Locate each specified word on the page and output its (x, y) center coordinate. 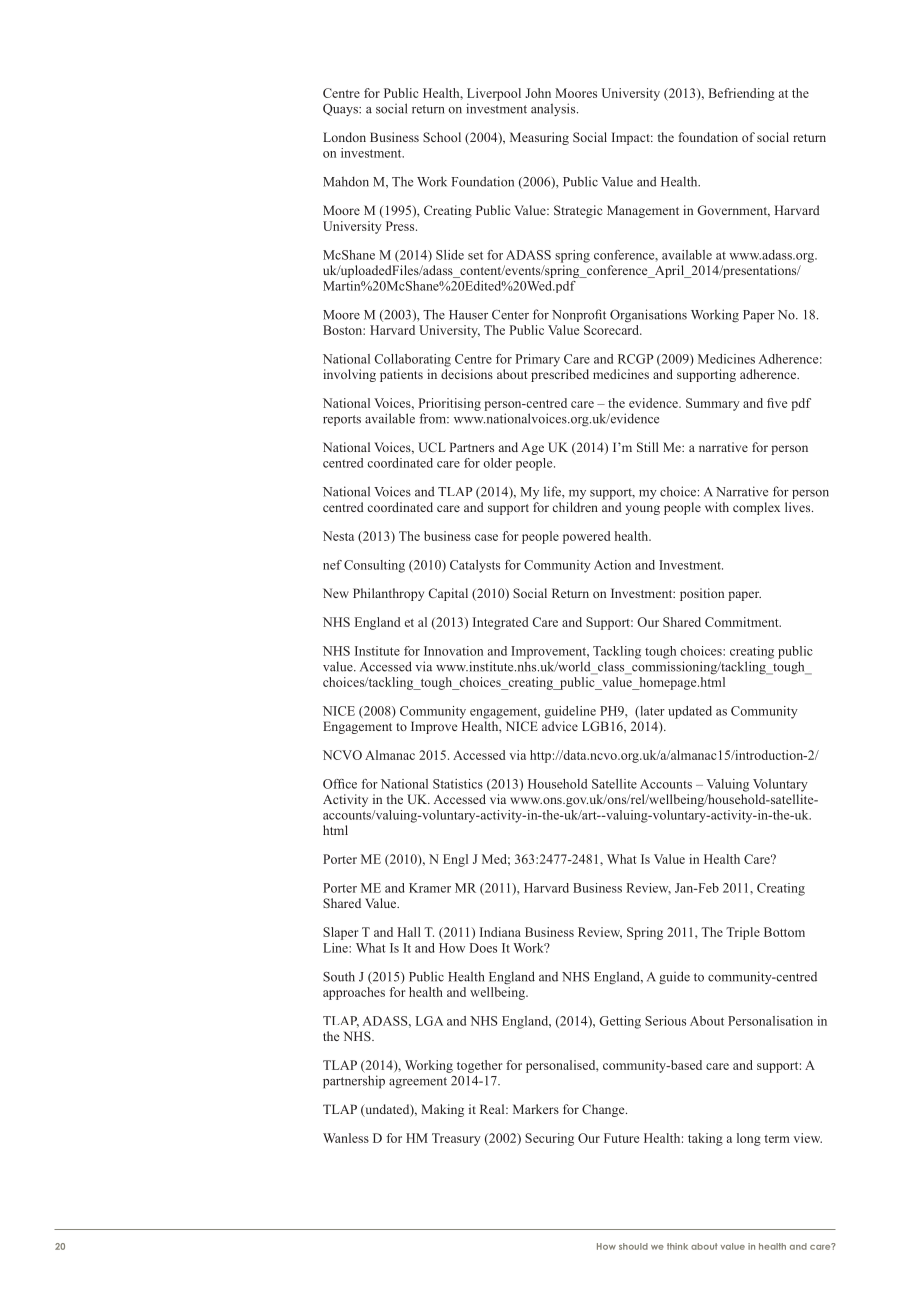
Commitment (743, 622)
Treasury (456, 1139)
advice (560, 726)
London (344, 137)
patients (401, 375)
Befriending (742, 94)
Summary (713, 404)
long (749, 1139)
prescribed (560, 375)
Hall (409, 932)
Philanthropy (388, 594)
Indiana (500, 932)
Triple (743, 933)
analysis (554, 109)
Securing (549, 1139)
